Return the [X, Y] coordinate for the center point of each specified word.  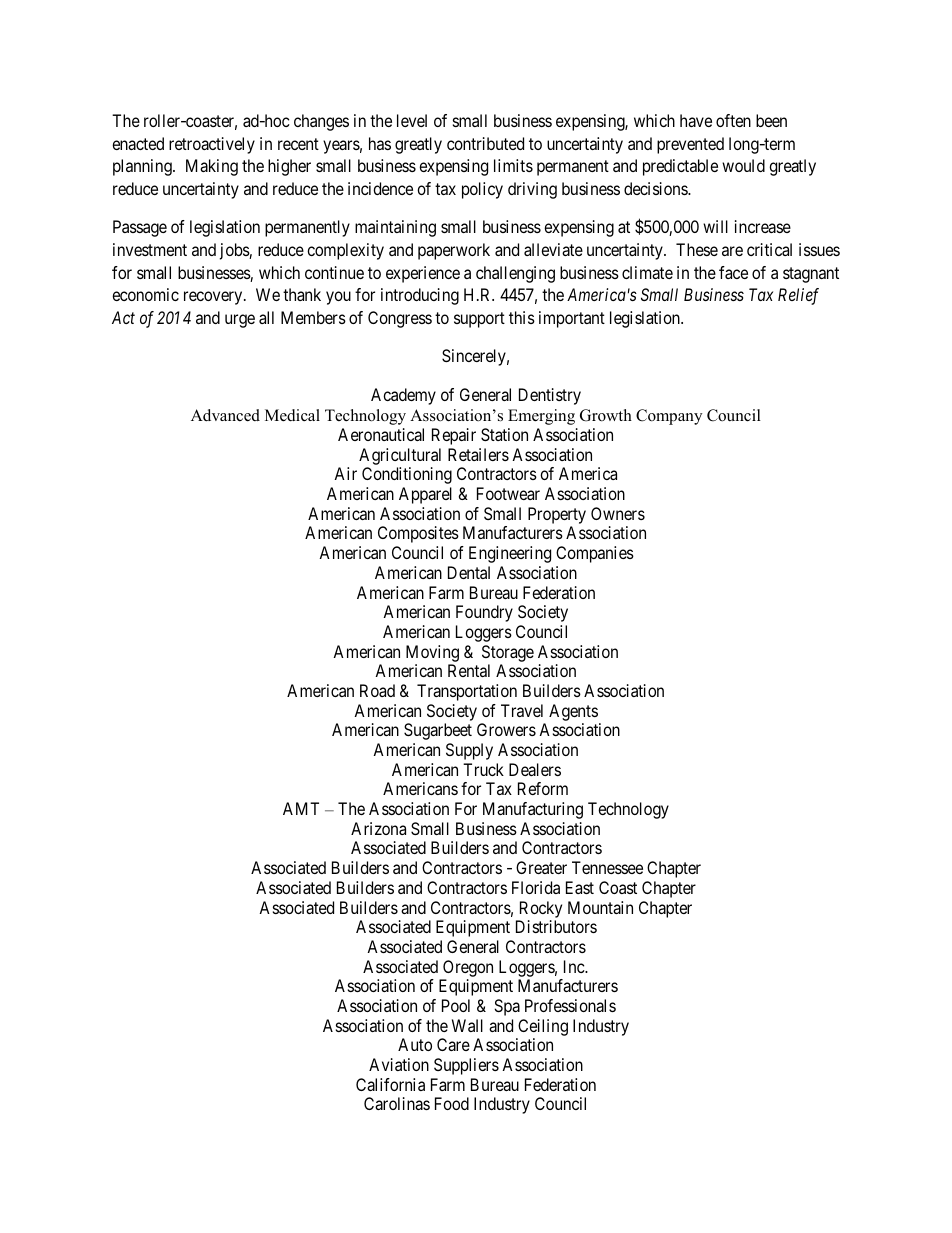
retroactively [212, 145]
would [743, 165]
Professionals [570, 1005]
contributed [485, 143]
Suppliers [466, 1066]
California [390, 1084]
